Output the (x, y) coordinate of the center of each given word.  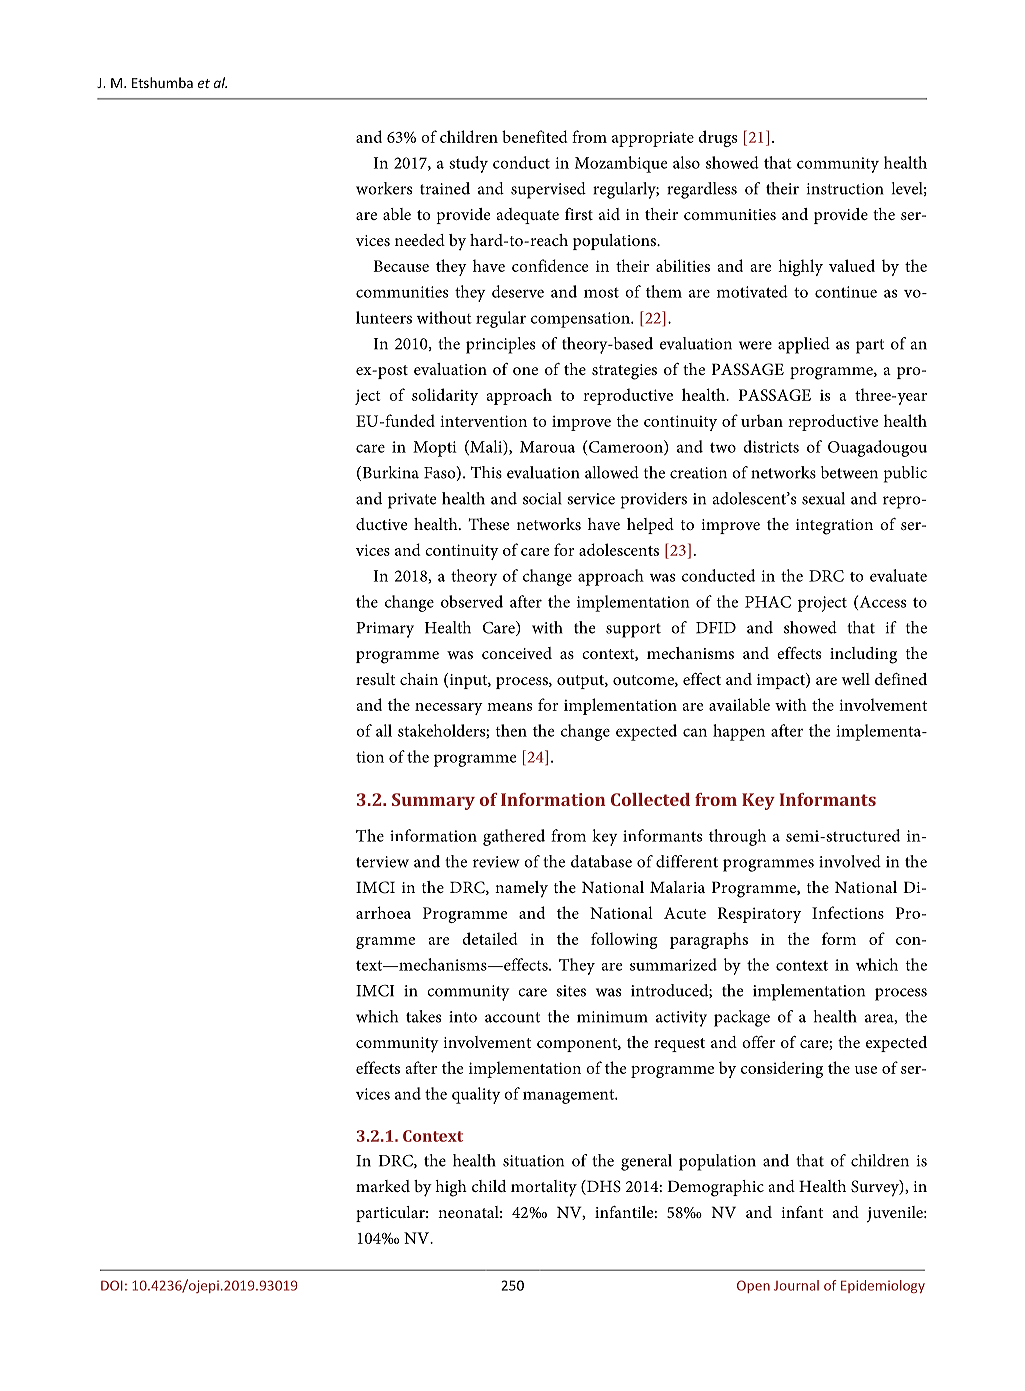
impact (782, 681)
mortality (544, 1188)
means (509, 707)
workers (384, 188)
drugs (717, 138)
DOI (112, 1285)
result (375, 679)
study (468, 164)
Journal (796, 1285)
